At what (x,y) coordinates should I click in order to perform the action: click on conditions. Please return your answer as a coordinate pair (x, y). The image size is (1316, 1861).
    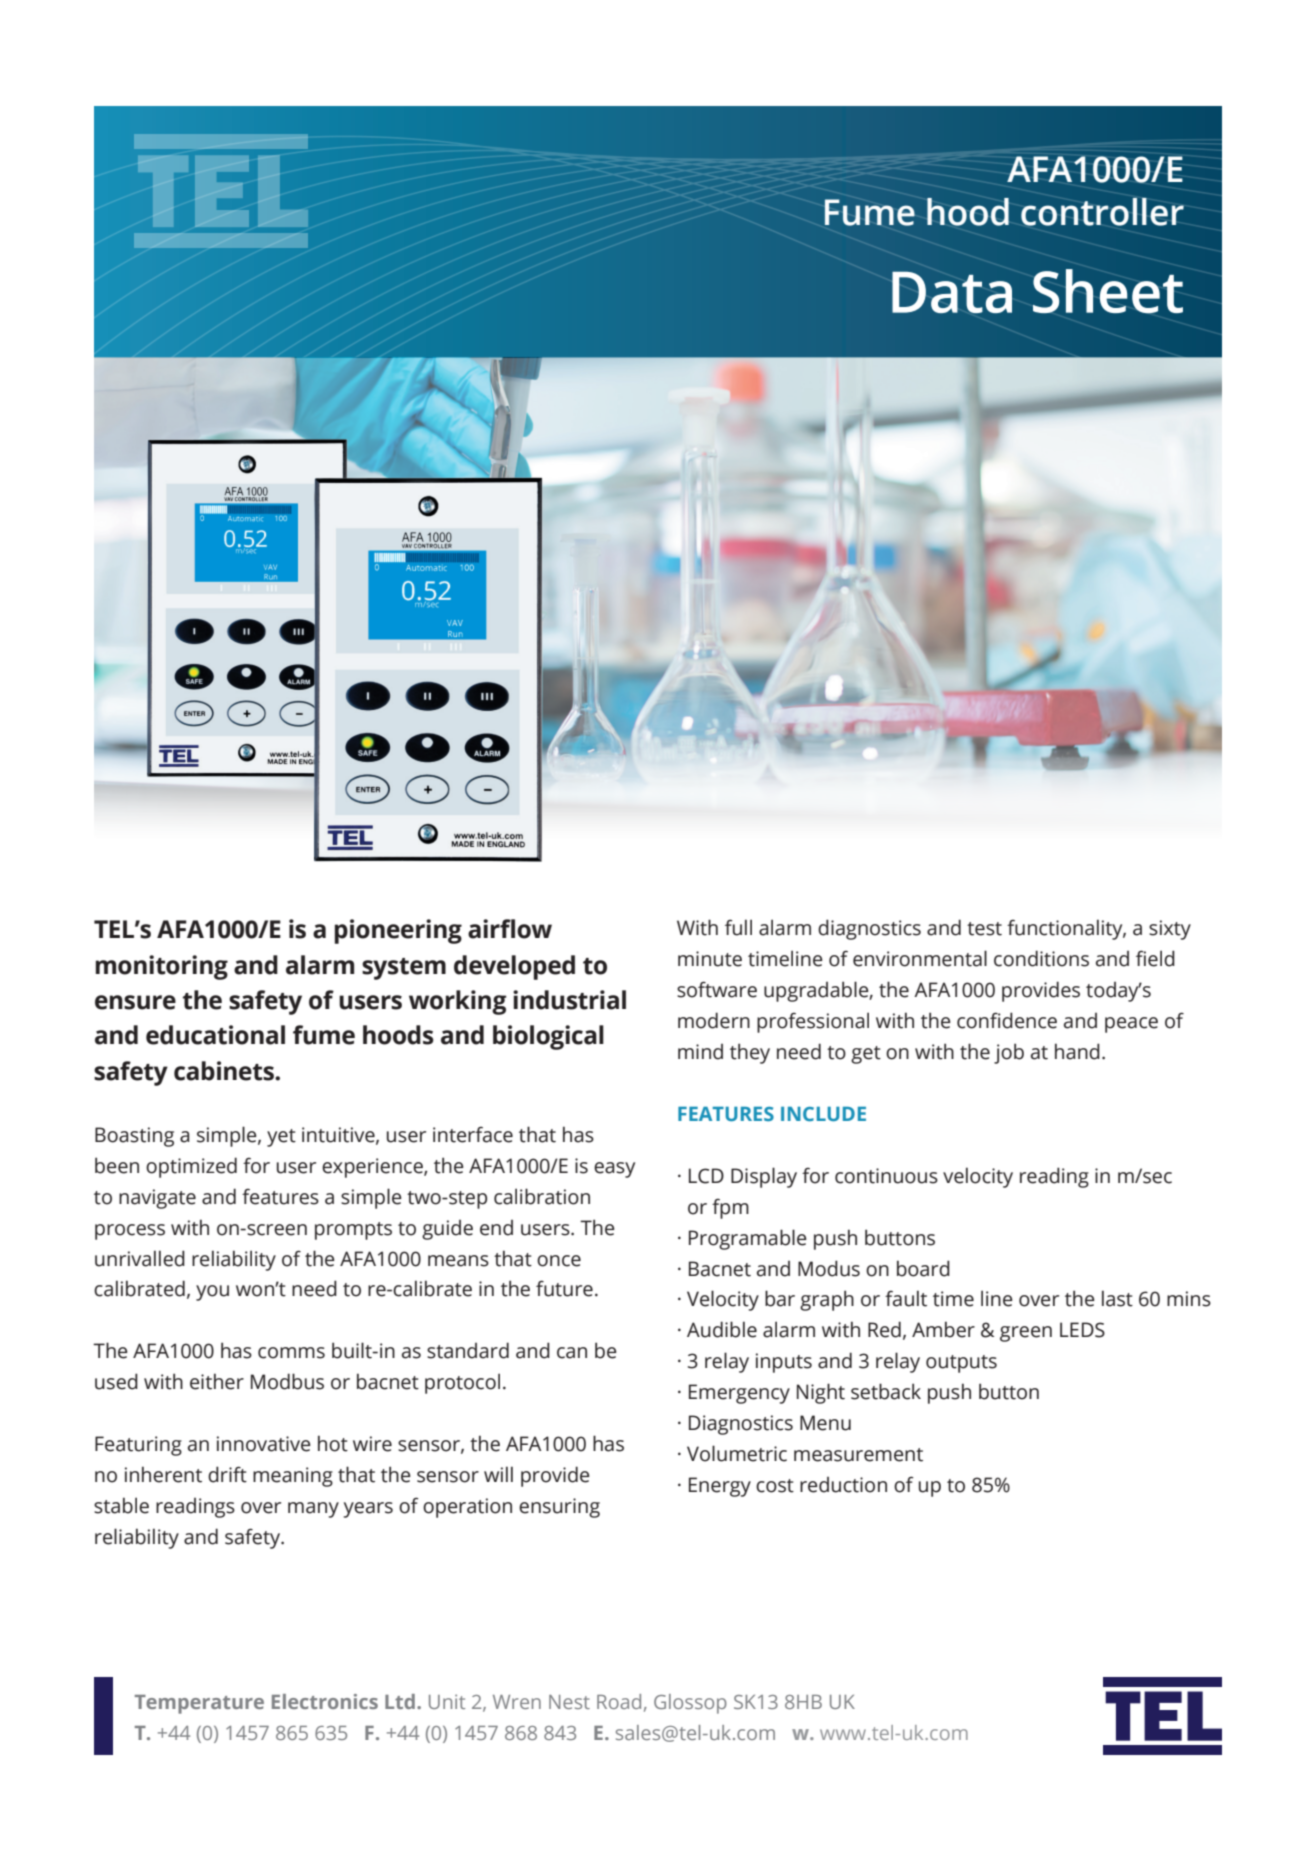
    Looking at the image, I should click on (1041, 958).
